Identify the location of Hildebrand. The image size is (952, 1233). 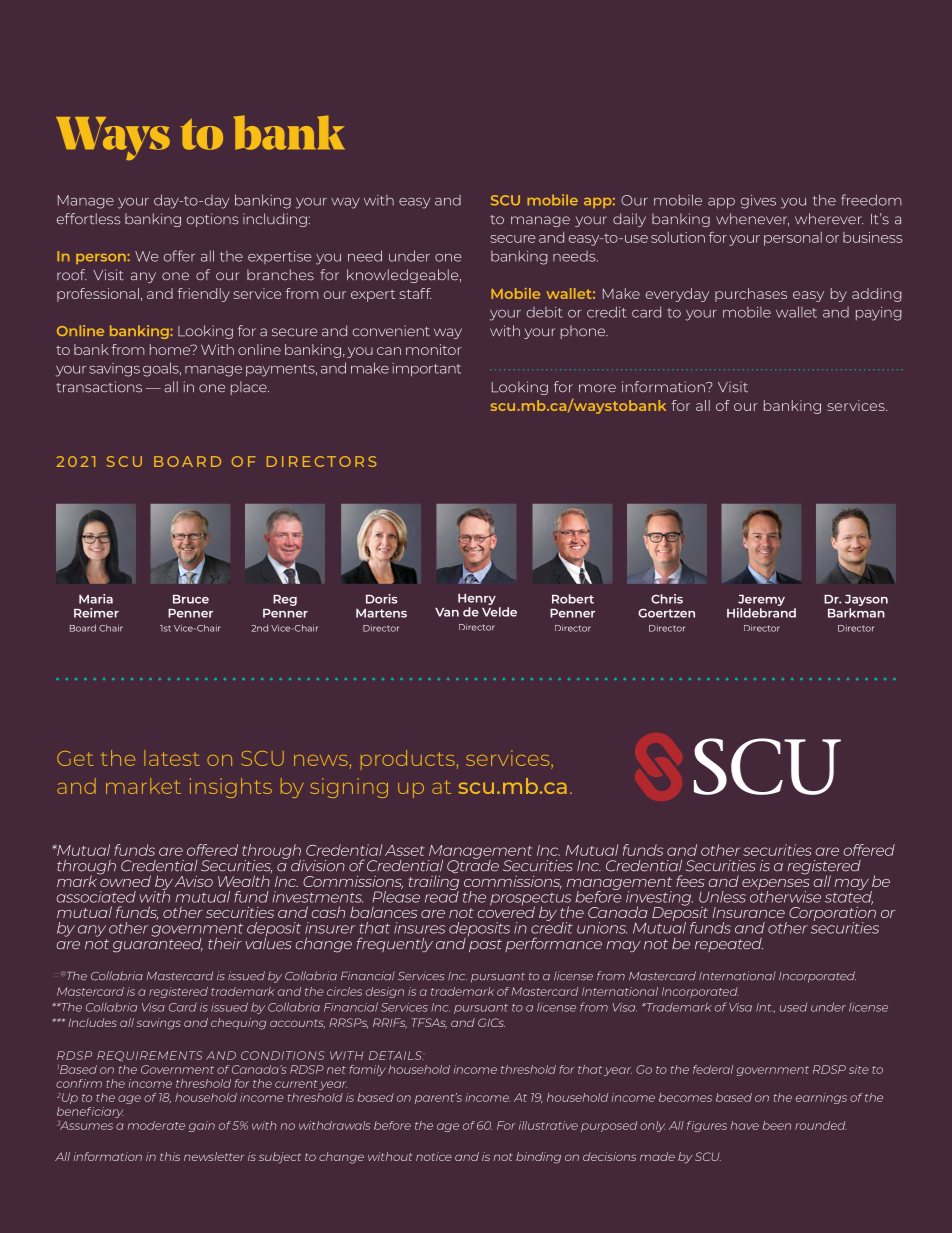
(761, 611).
